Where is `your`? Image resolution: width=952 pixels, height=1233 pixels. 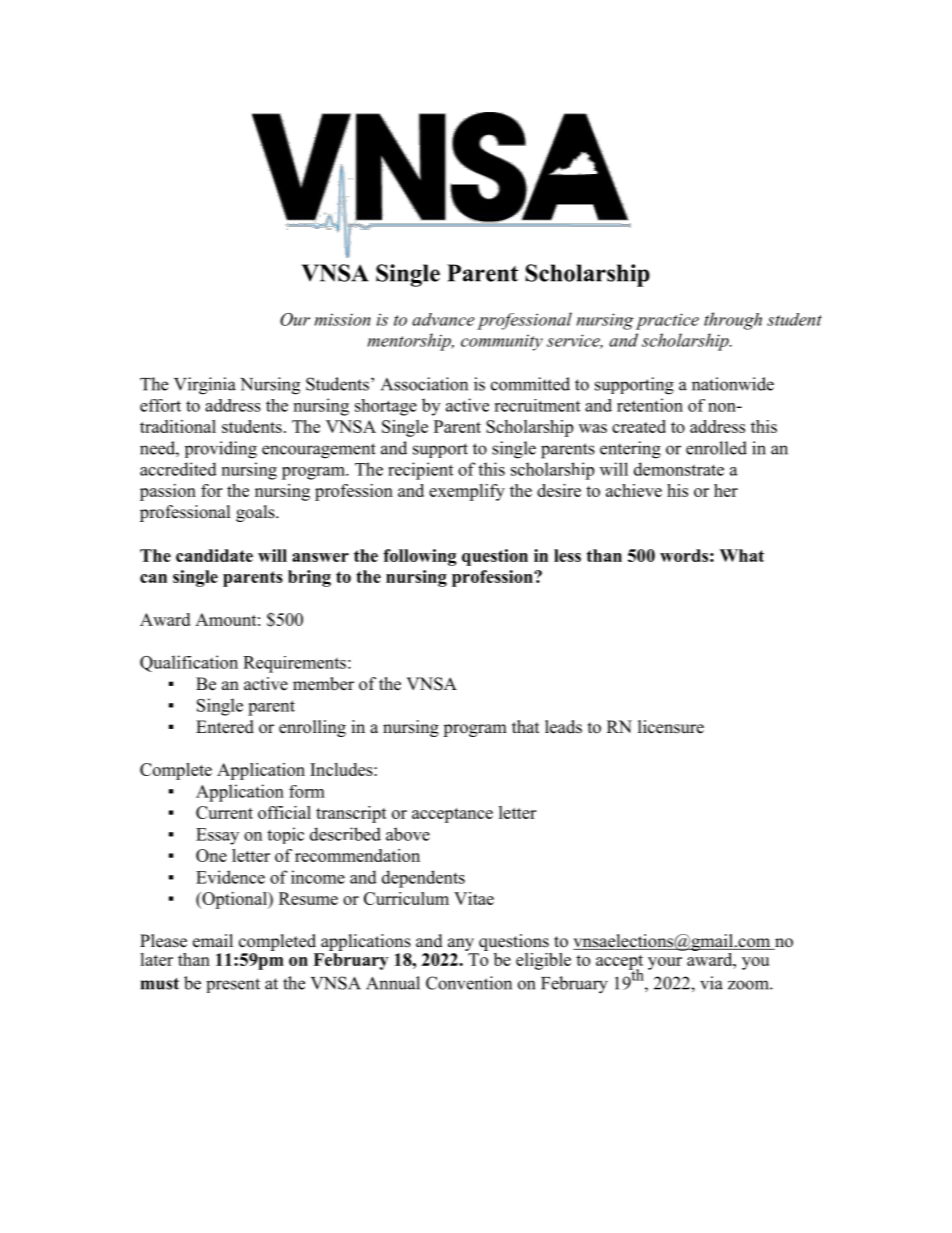
your is located at coordinates (665, 963).
